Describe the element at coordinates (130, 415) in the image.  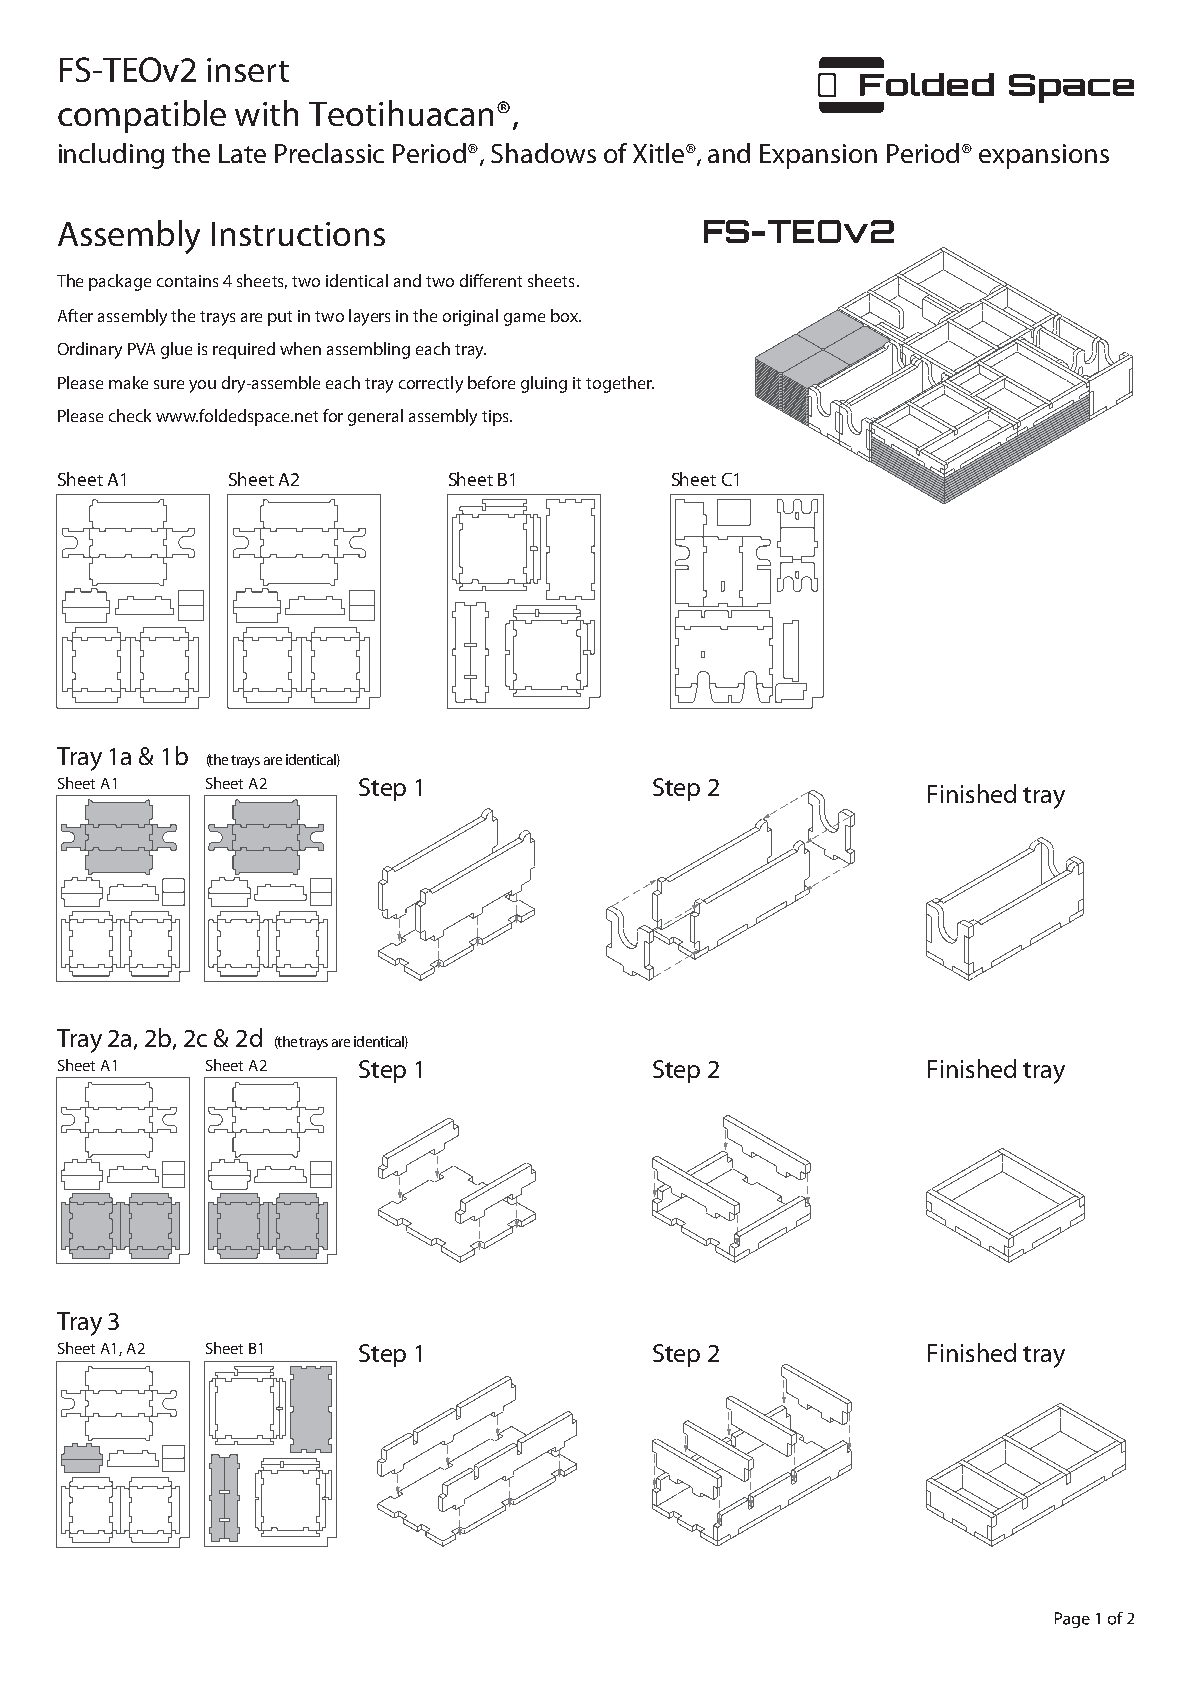
I see `check` at that location.
